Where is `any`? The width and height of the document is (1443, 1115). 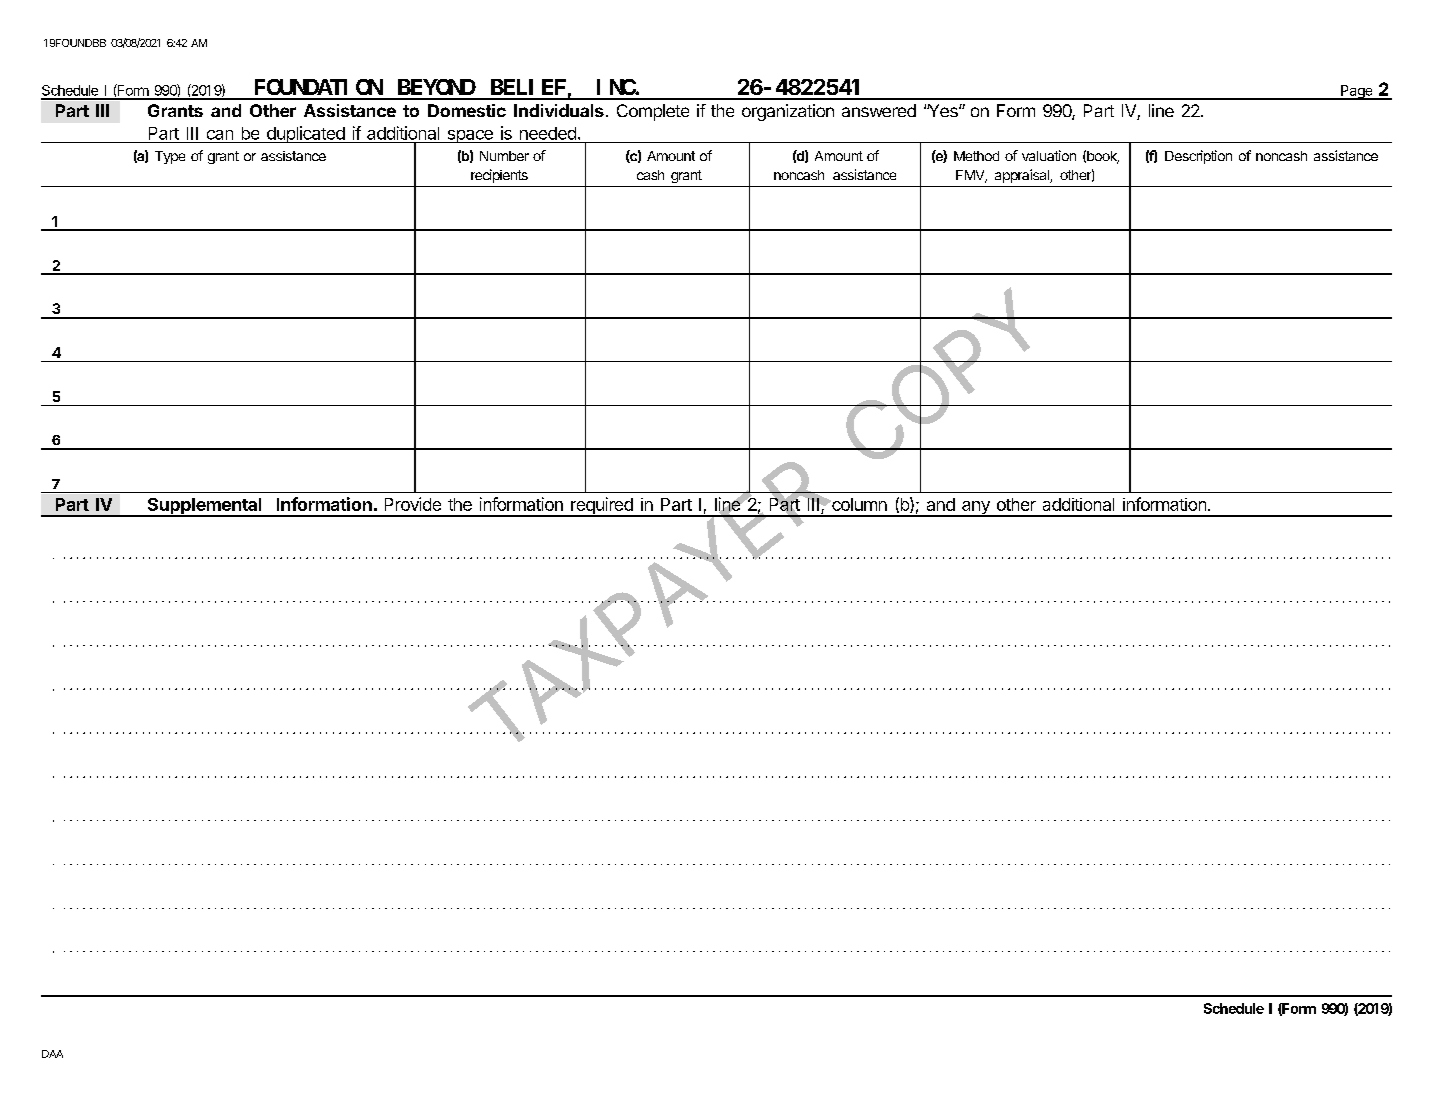 any is located at coordinates (976, 509).
